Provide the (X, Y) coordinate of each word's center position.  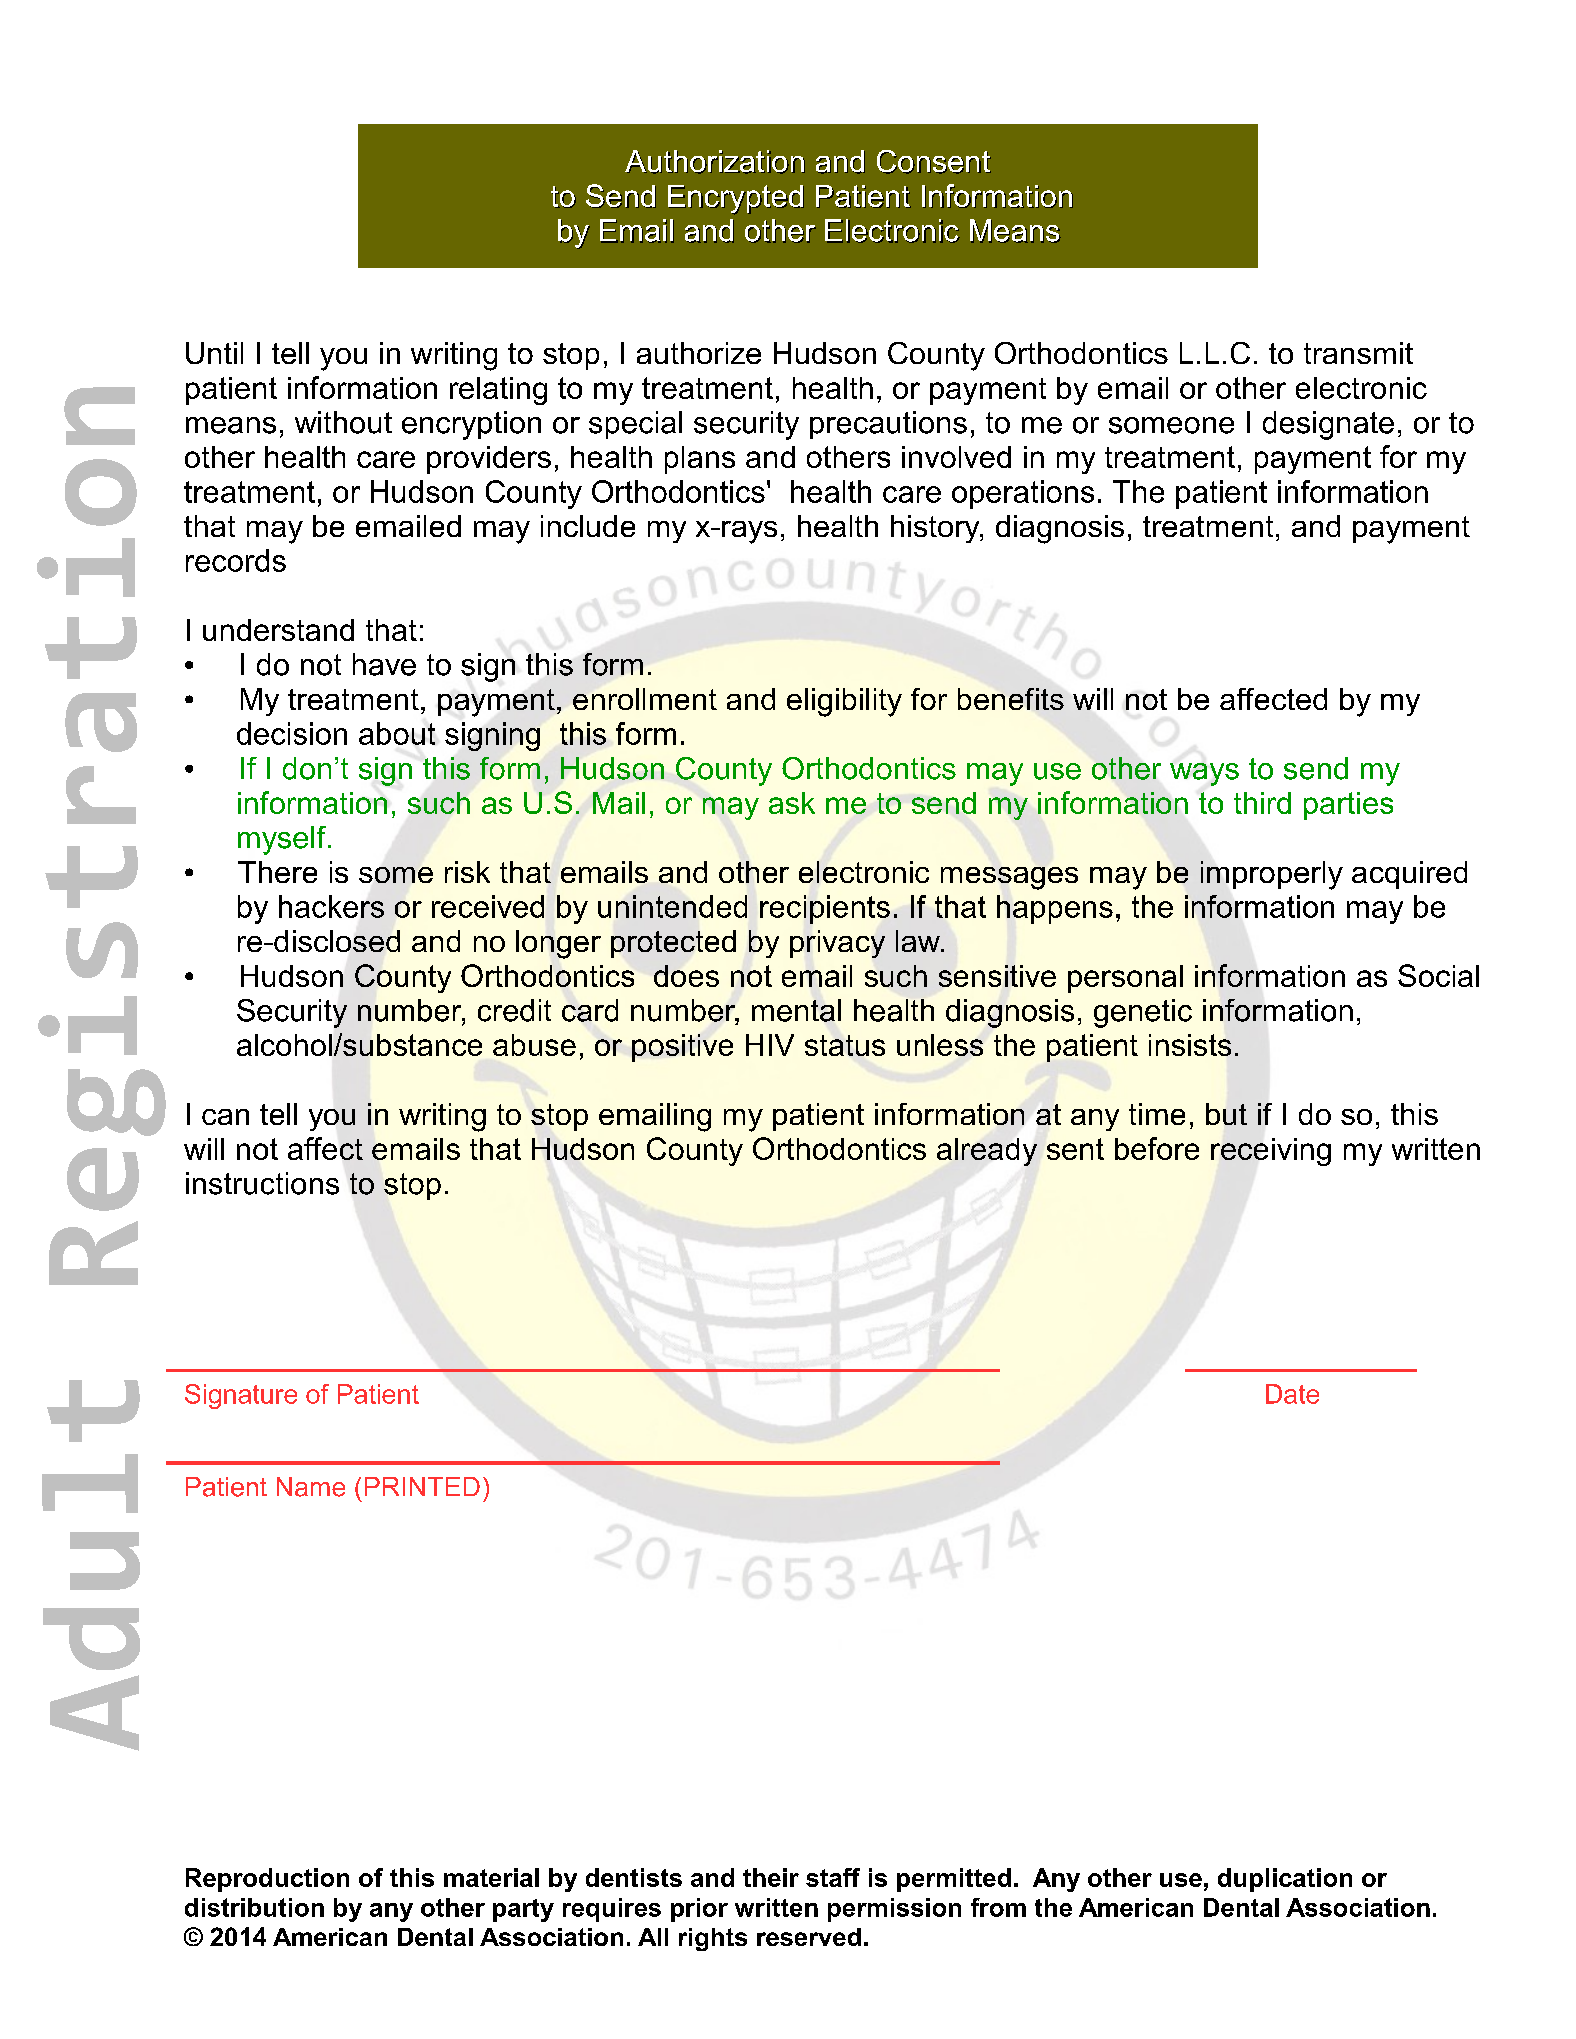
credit (514, 1010)
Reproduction (267, 1880)
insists (1190, 1045)
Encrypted (736, 200)
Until (214, 353)
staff (833, 1877)
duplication (1285, 1880)
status (845, 1045)
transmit (1358, 353)
